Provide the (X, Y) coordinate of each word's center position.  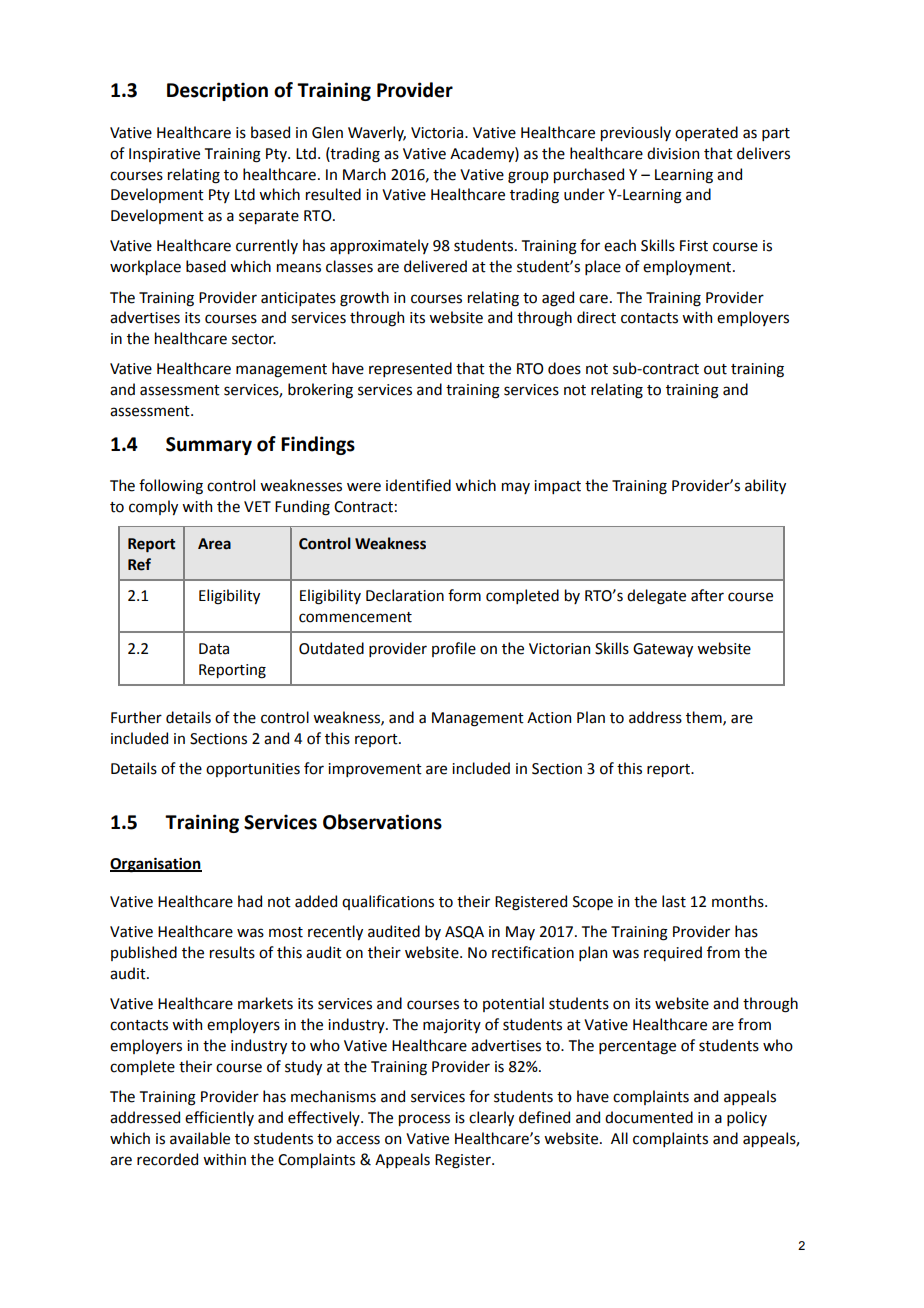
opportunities (253, 770)
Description (217, 91)
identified (418, 485)
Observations (382, 822)
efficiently (219, 1118)
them (705, 718)
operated (706, 133)
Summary (209, 446)
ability (765, 486)
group (528, 177)
